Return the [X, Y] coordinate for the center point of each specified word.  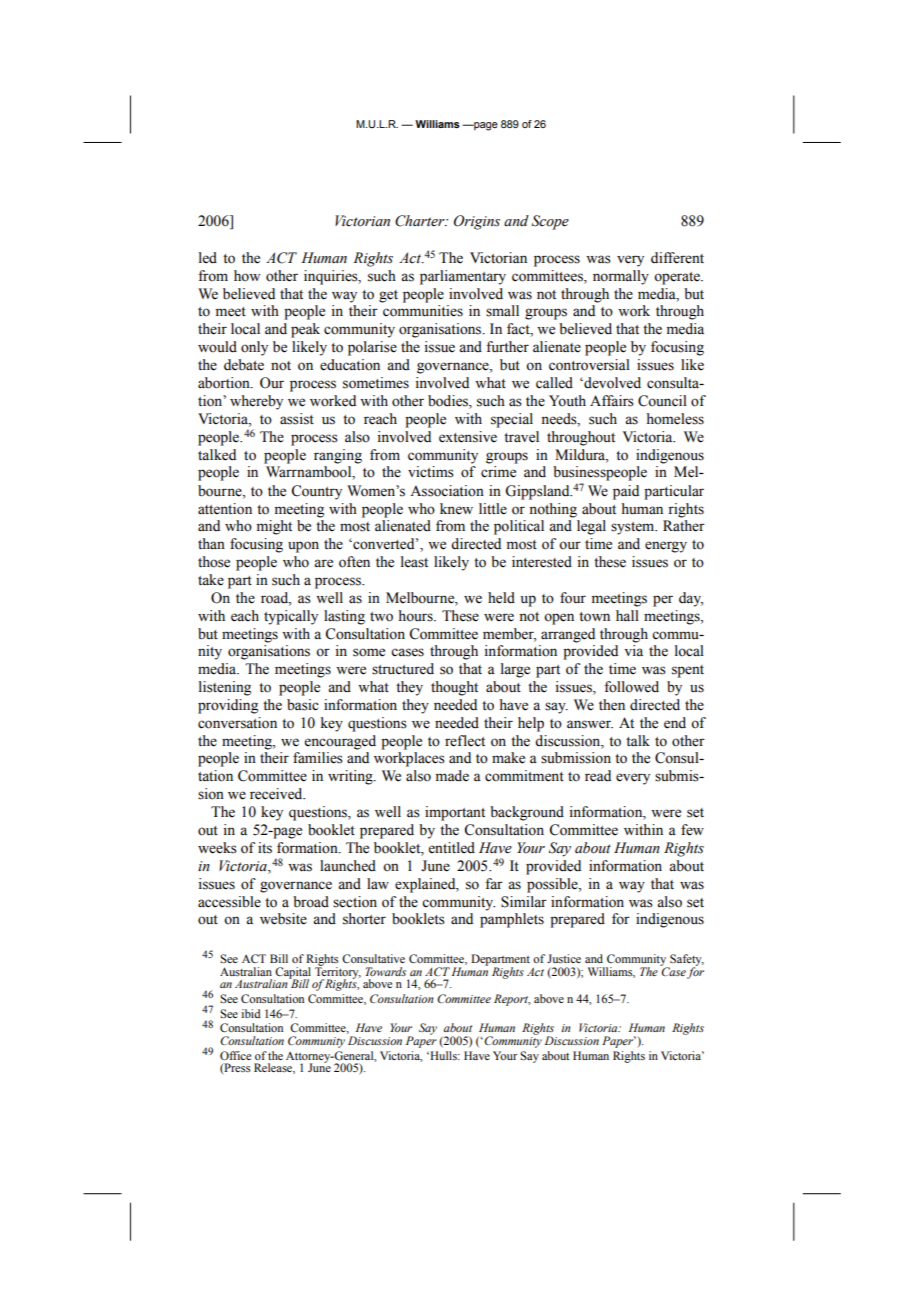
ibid [251, 1013]
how [247, 276]
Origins [477, 222]
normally [621, 277]
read [598, 776]
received [277, 794]
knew [456, 509]
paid [626, 492]
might [274, 527]
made [452, 776]
